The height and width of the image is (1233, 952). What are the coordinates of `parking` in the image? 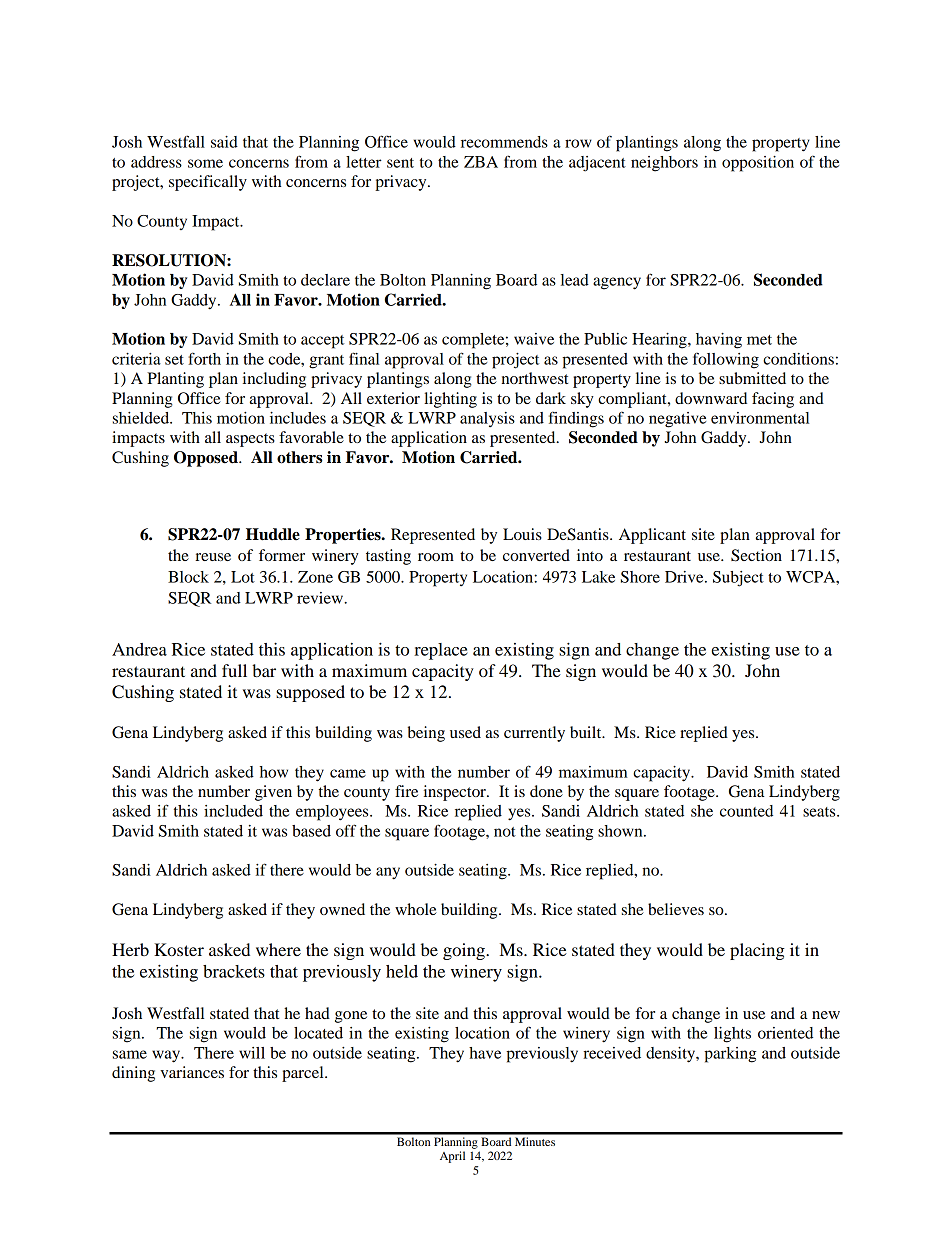 It's located at (730, 1055).
